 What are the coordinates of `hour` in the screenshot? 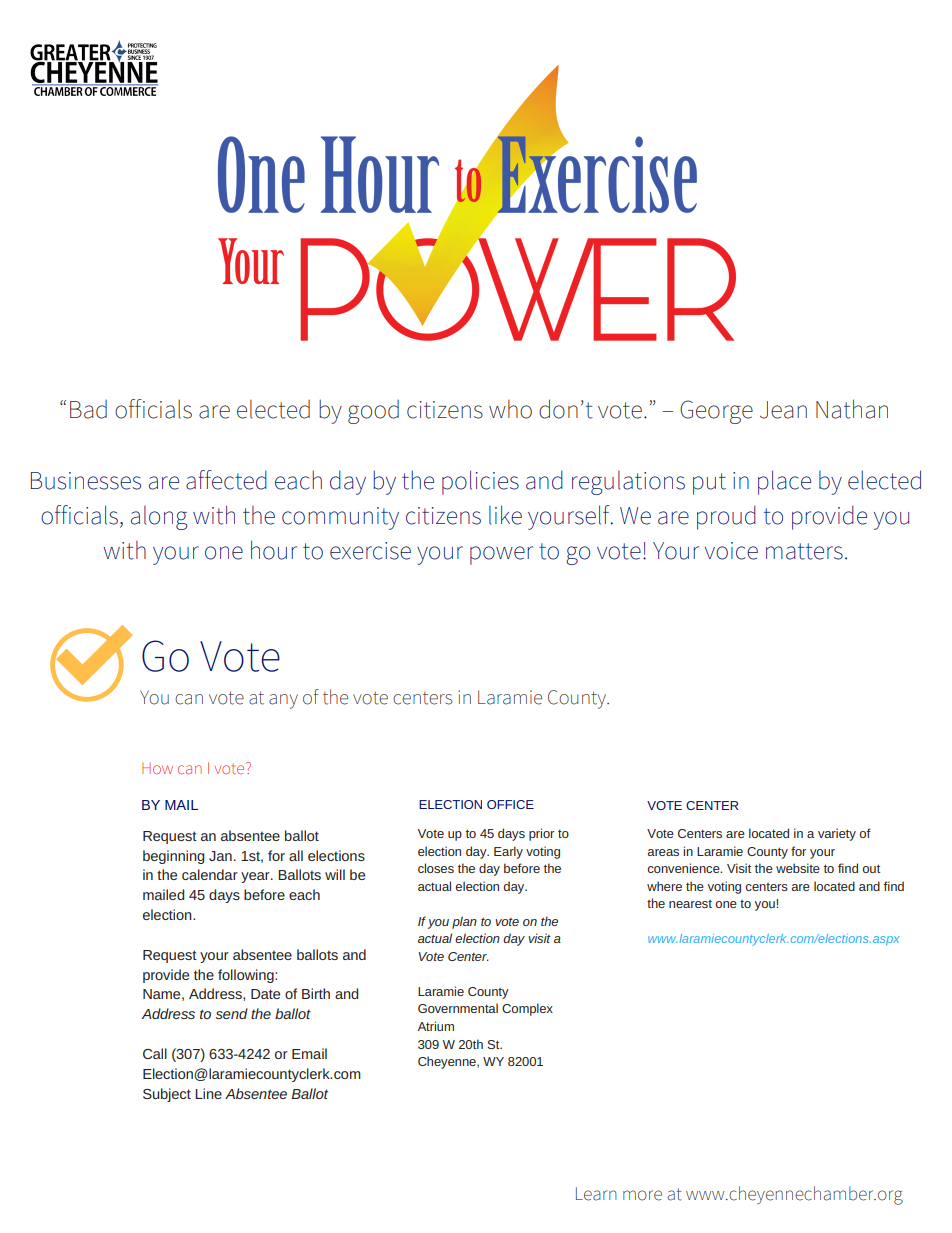 It's located at (274, 550).
